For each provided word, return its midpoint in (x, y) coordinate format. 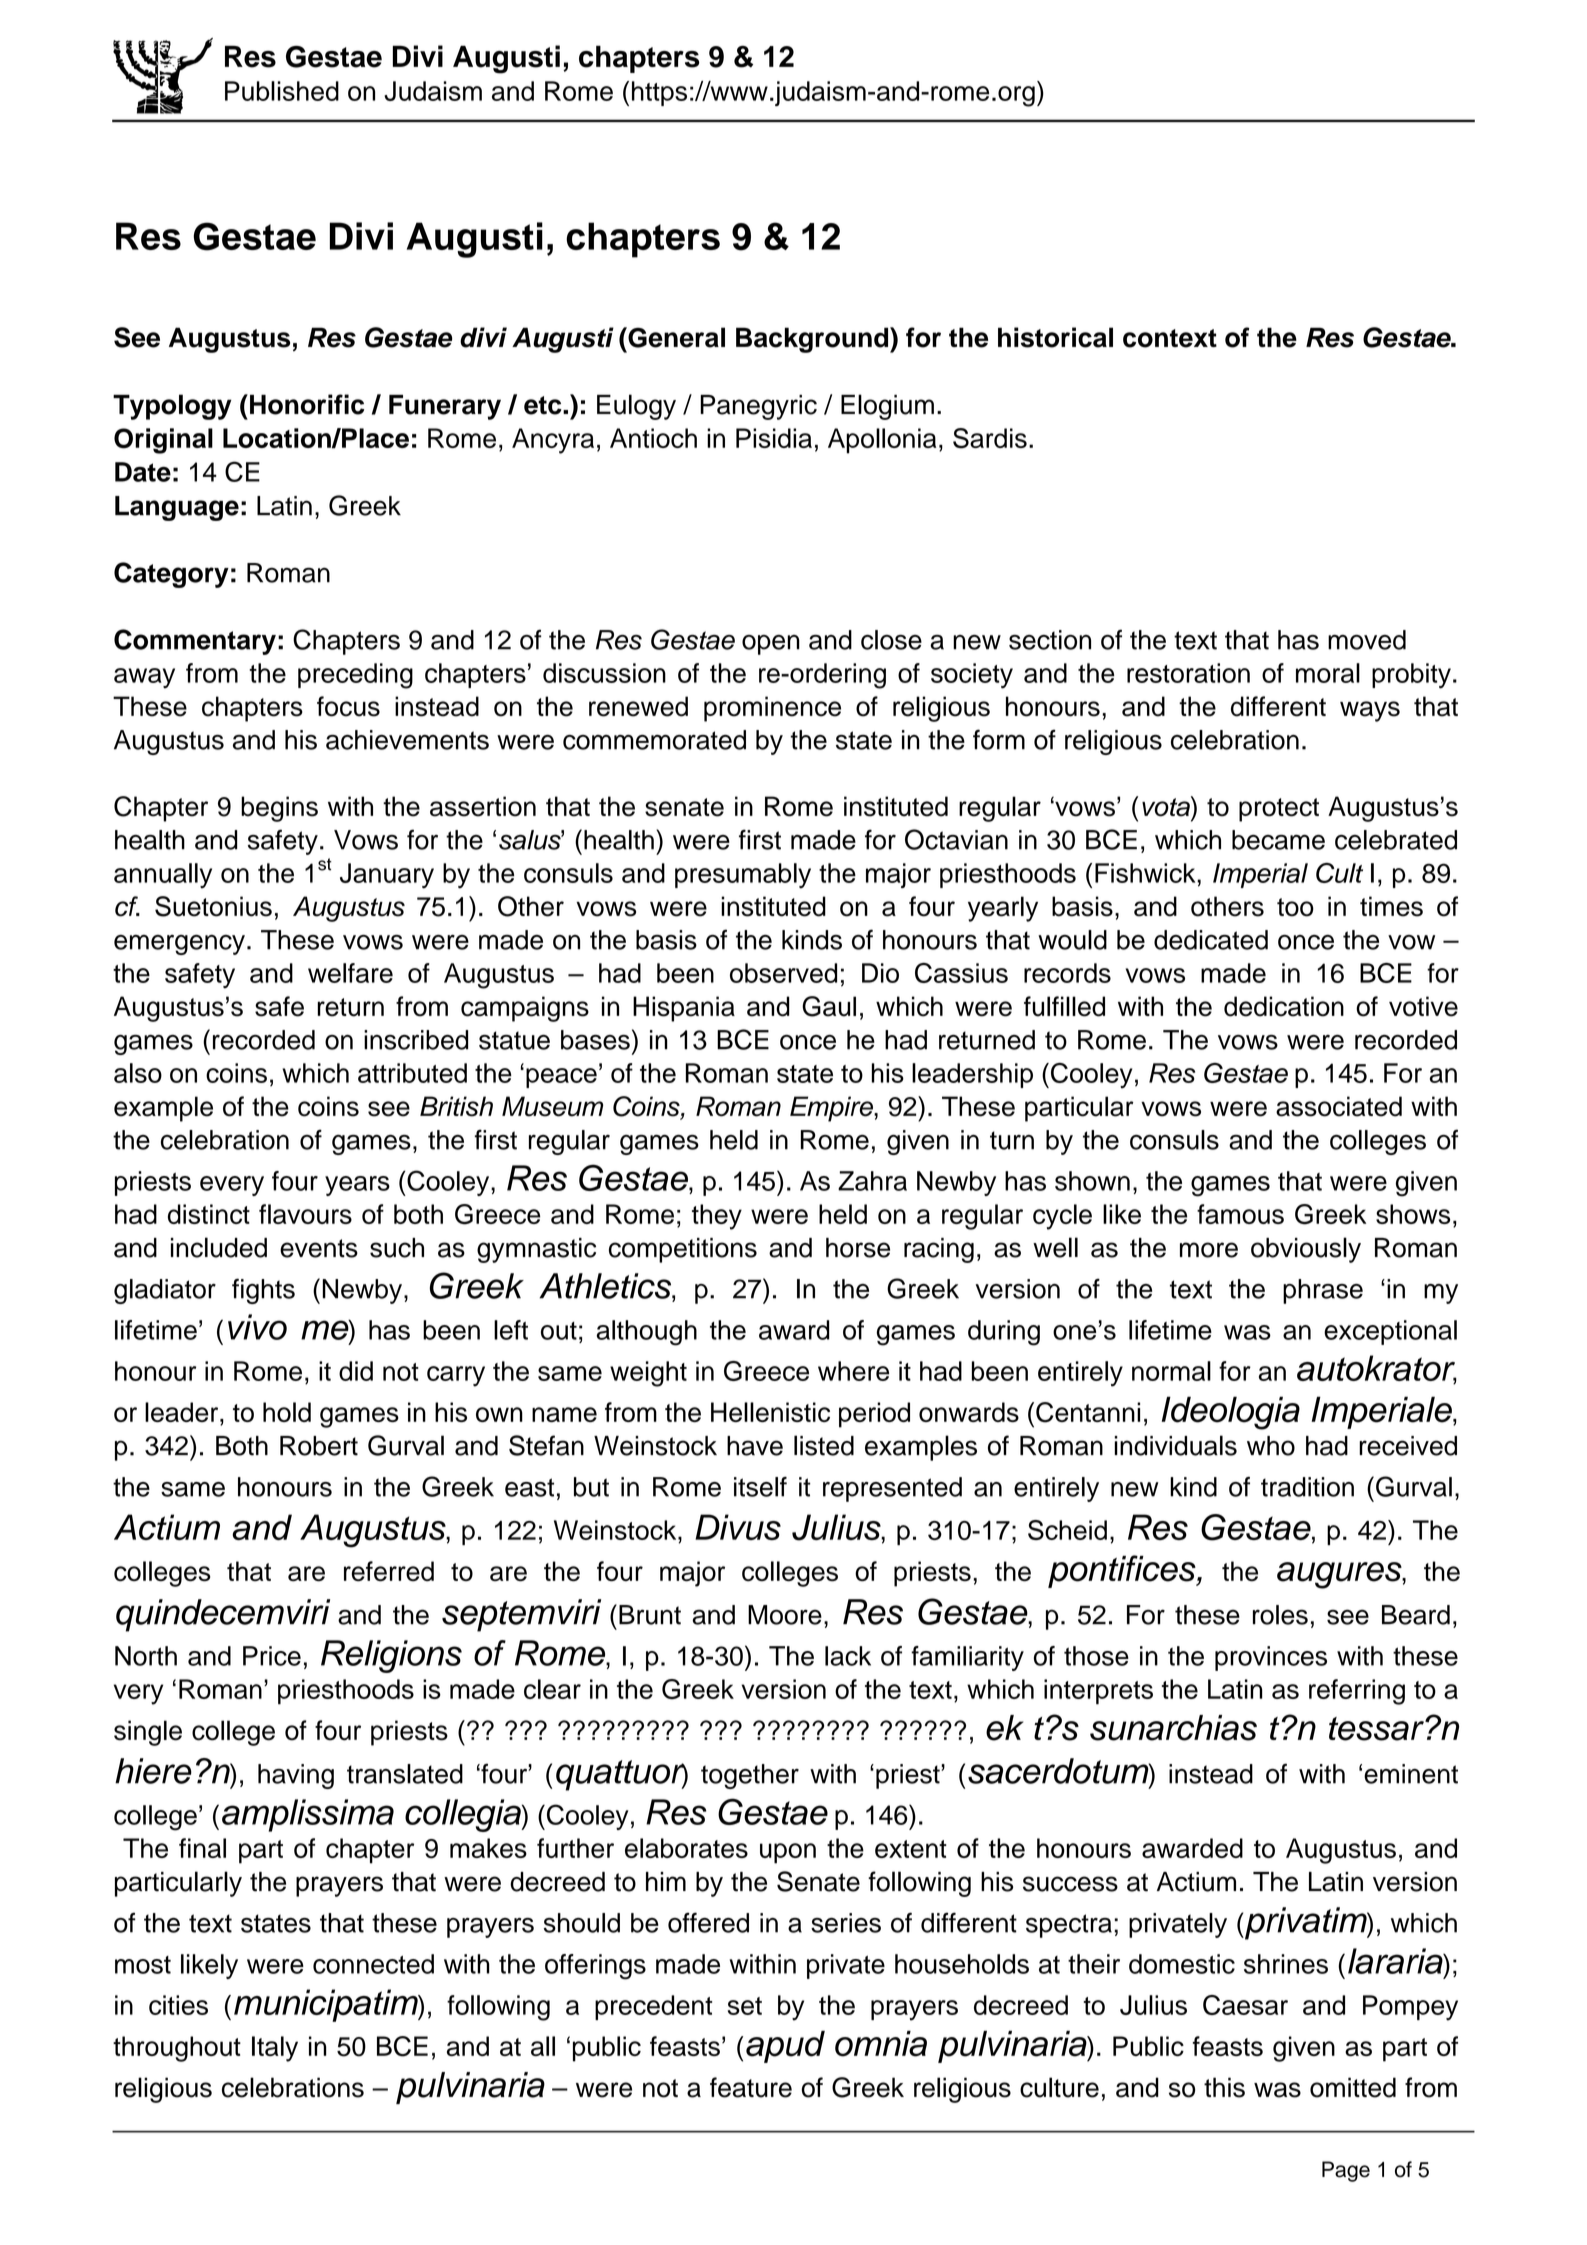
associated (1339, 1106)
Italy (275, 2049)
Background (813, 340)
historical (1055, 337)
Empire (832, 1109)
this (1224, 2087)
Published (282, 91)
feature (751, 2087)
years (357, 1186)
